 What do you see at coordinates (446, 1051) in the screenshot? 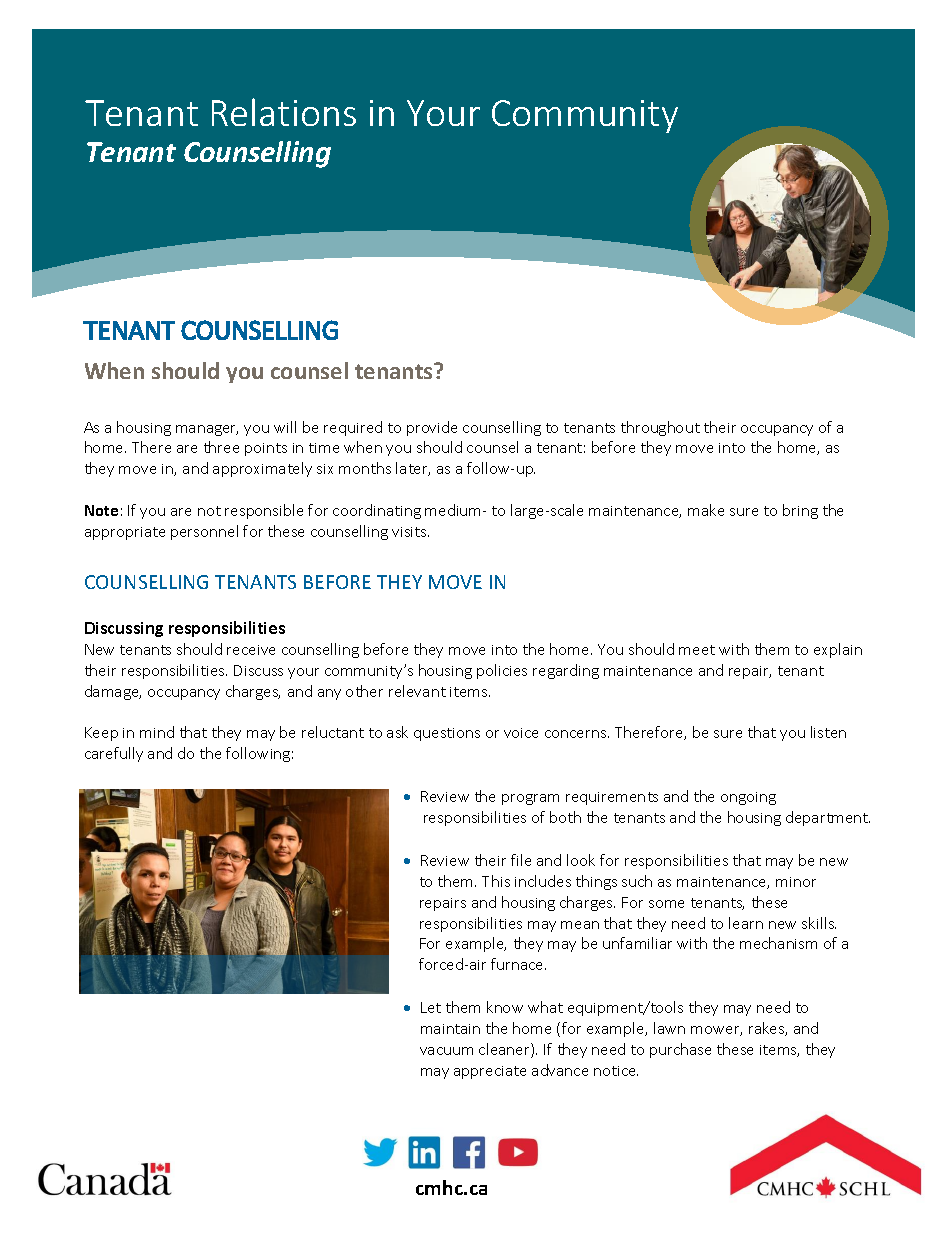
I see `vacuum` at bounding box center [446, 1051].
